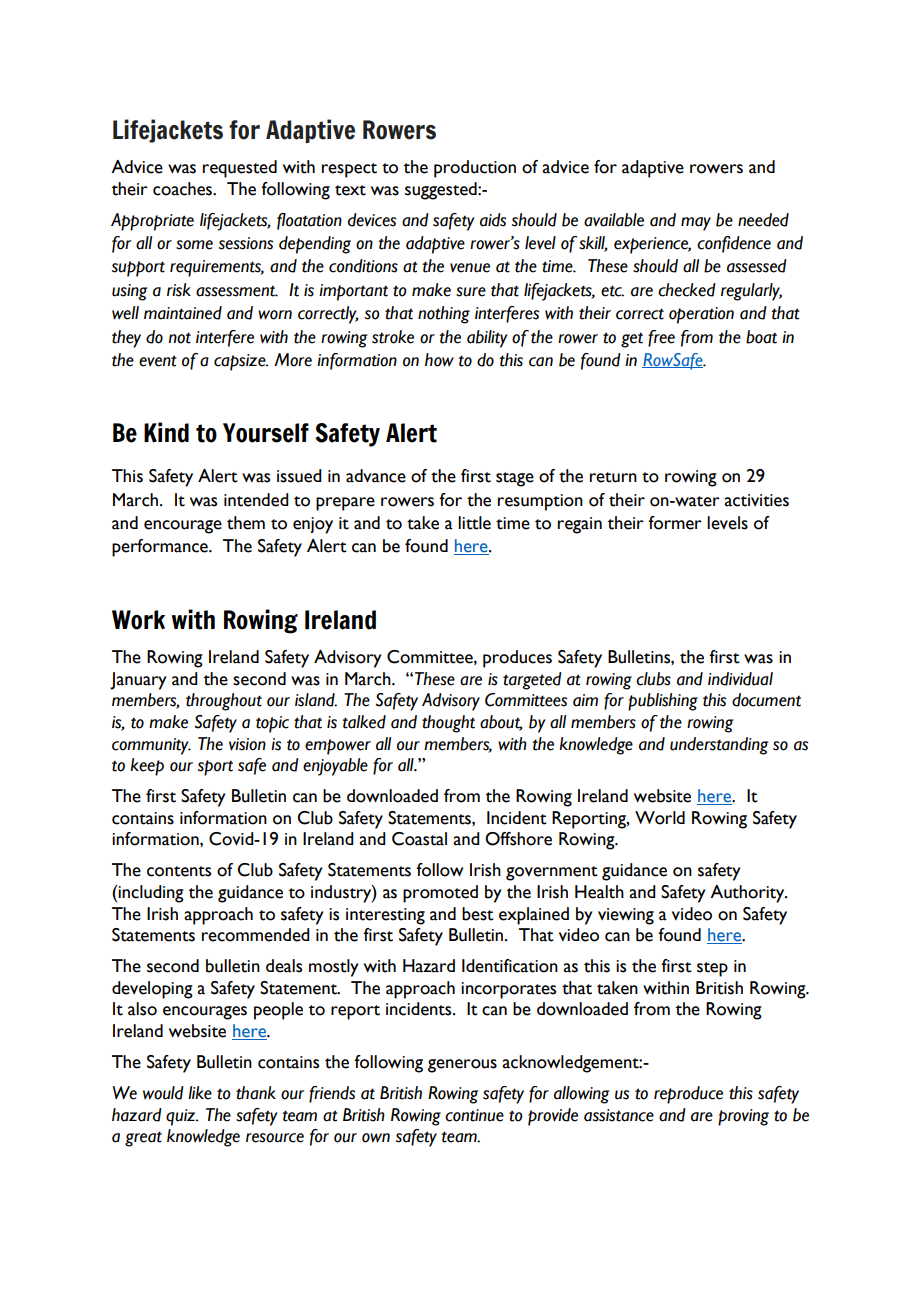  What do you see at coordinates (688, 1095) in the screenshot?
I see `reproduce` at bounding box center [688, 1095].
